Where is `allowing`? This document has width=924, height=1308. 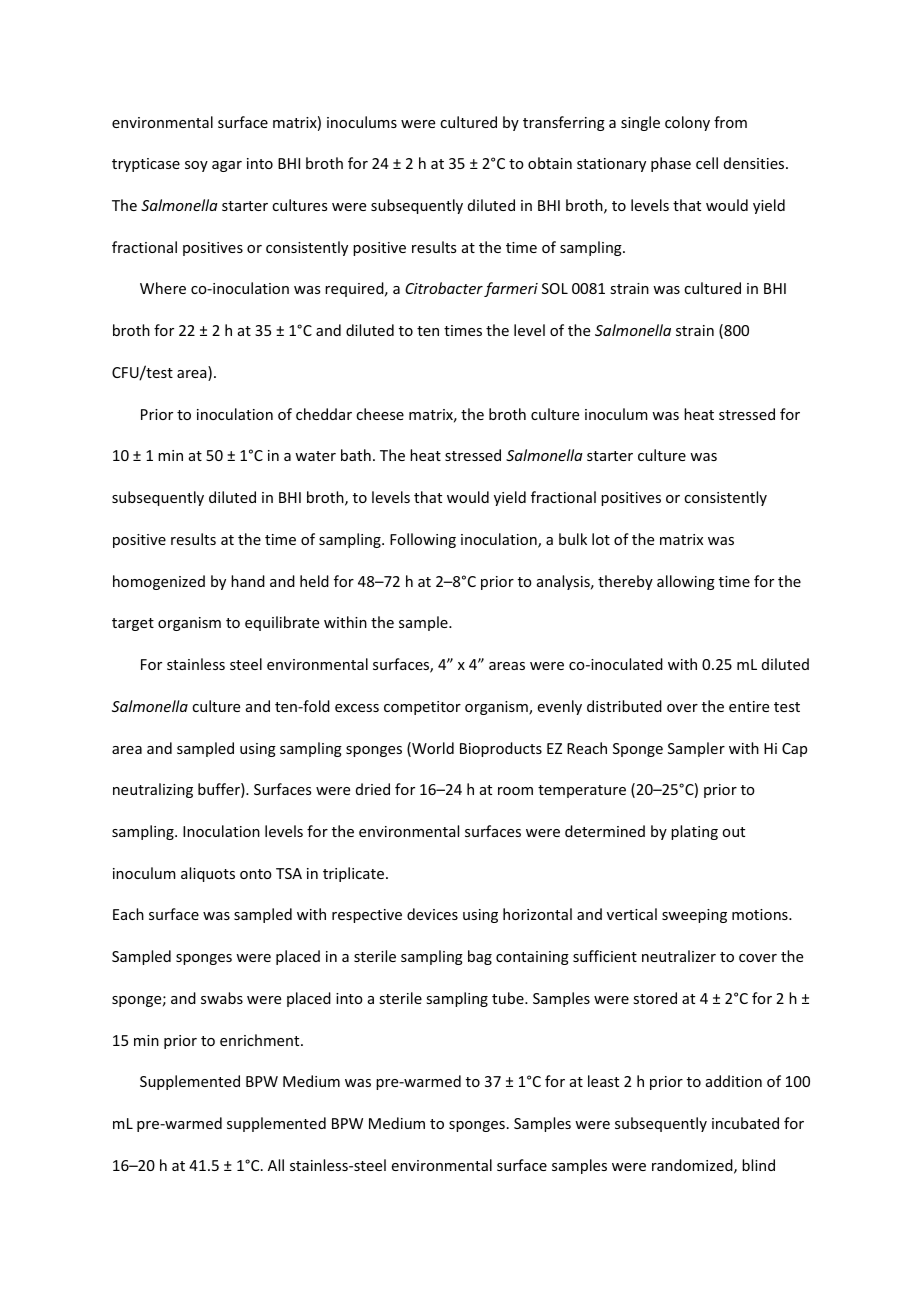
allowing is located at coordinates (686, 582).
